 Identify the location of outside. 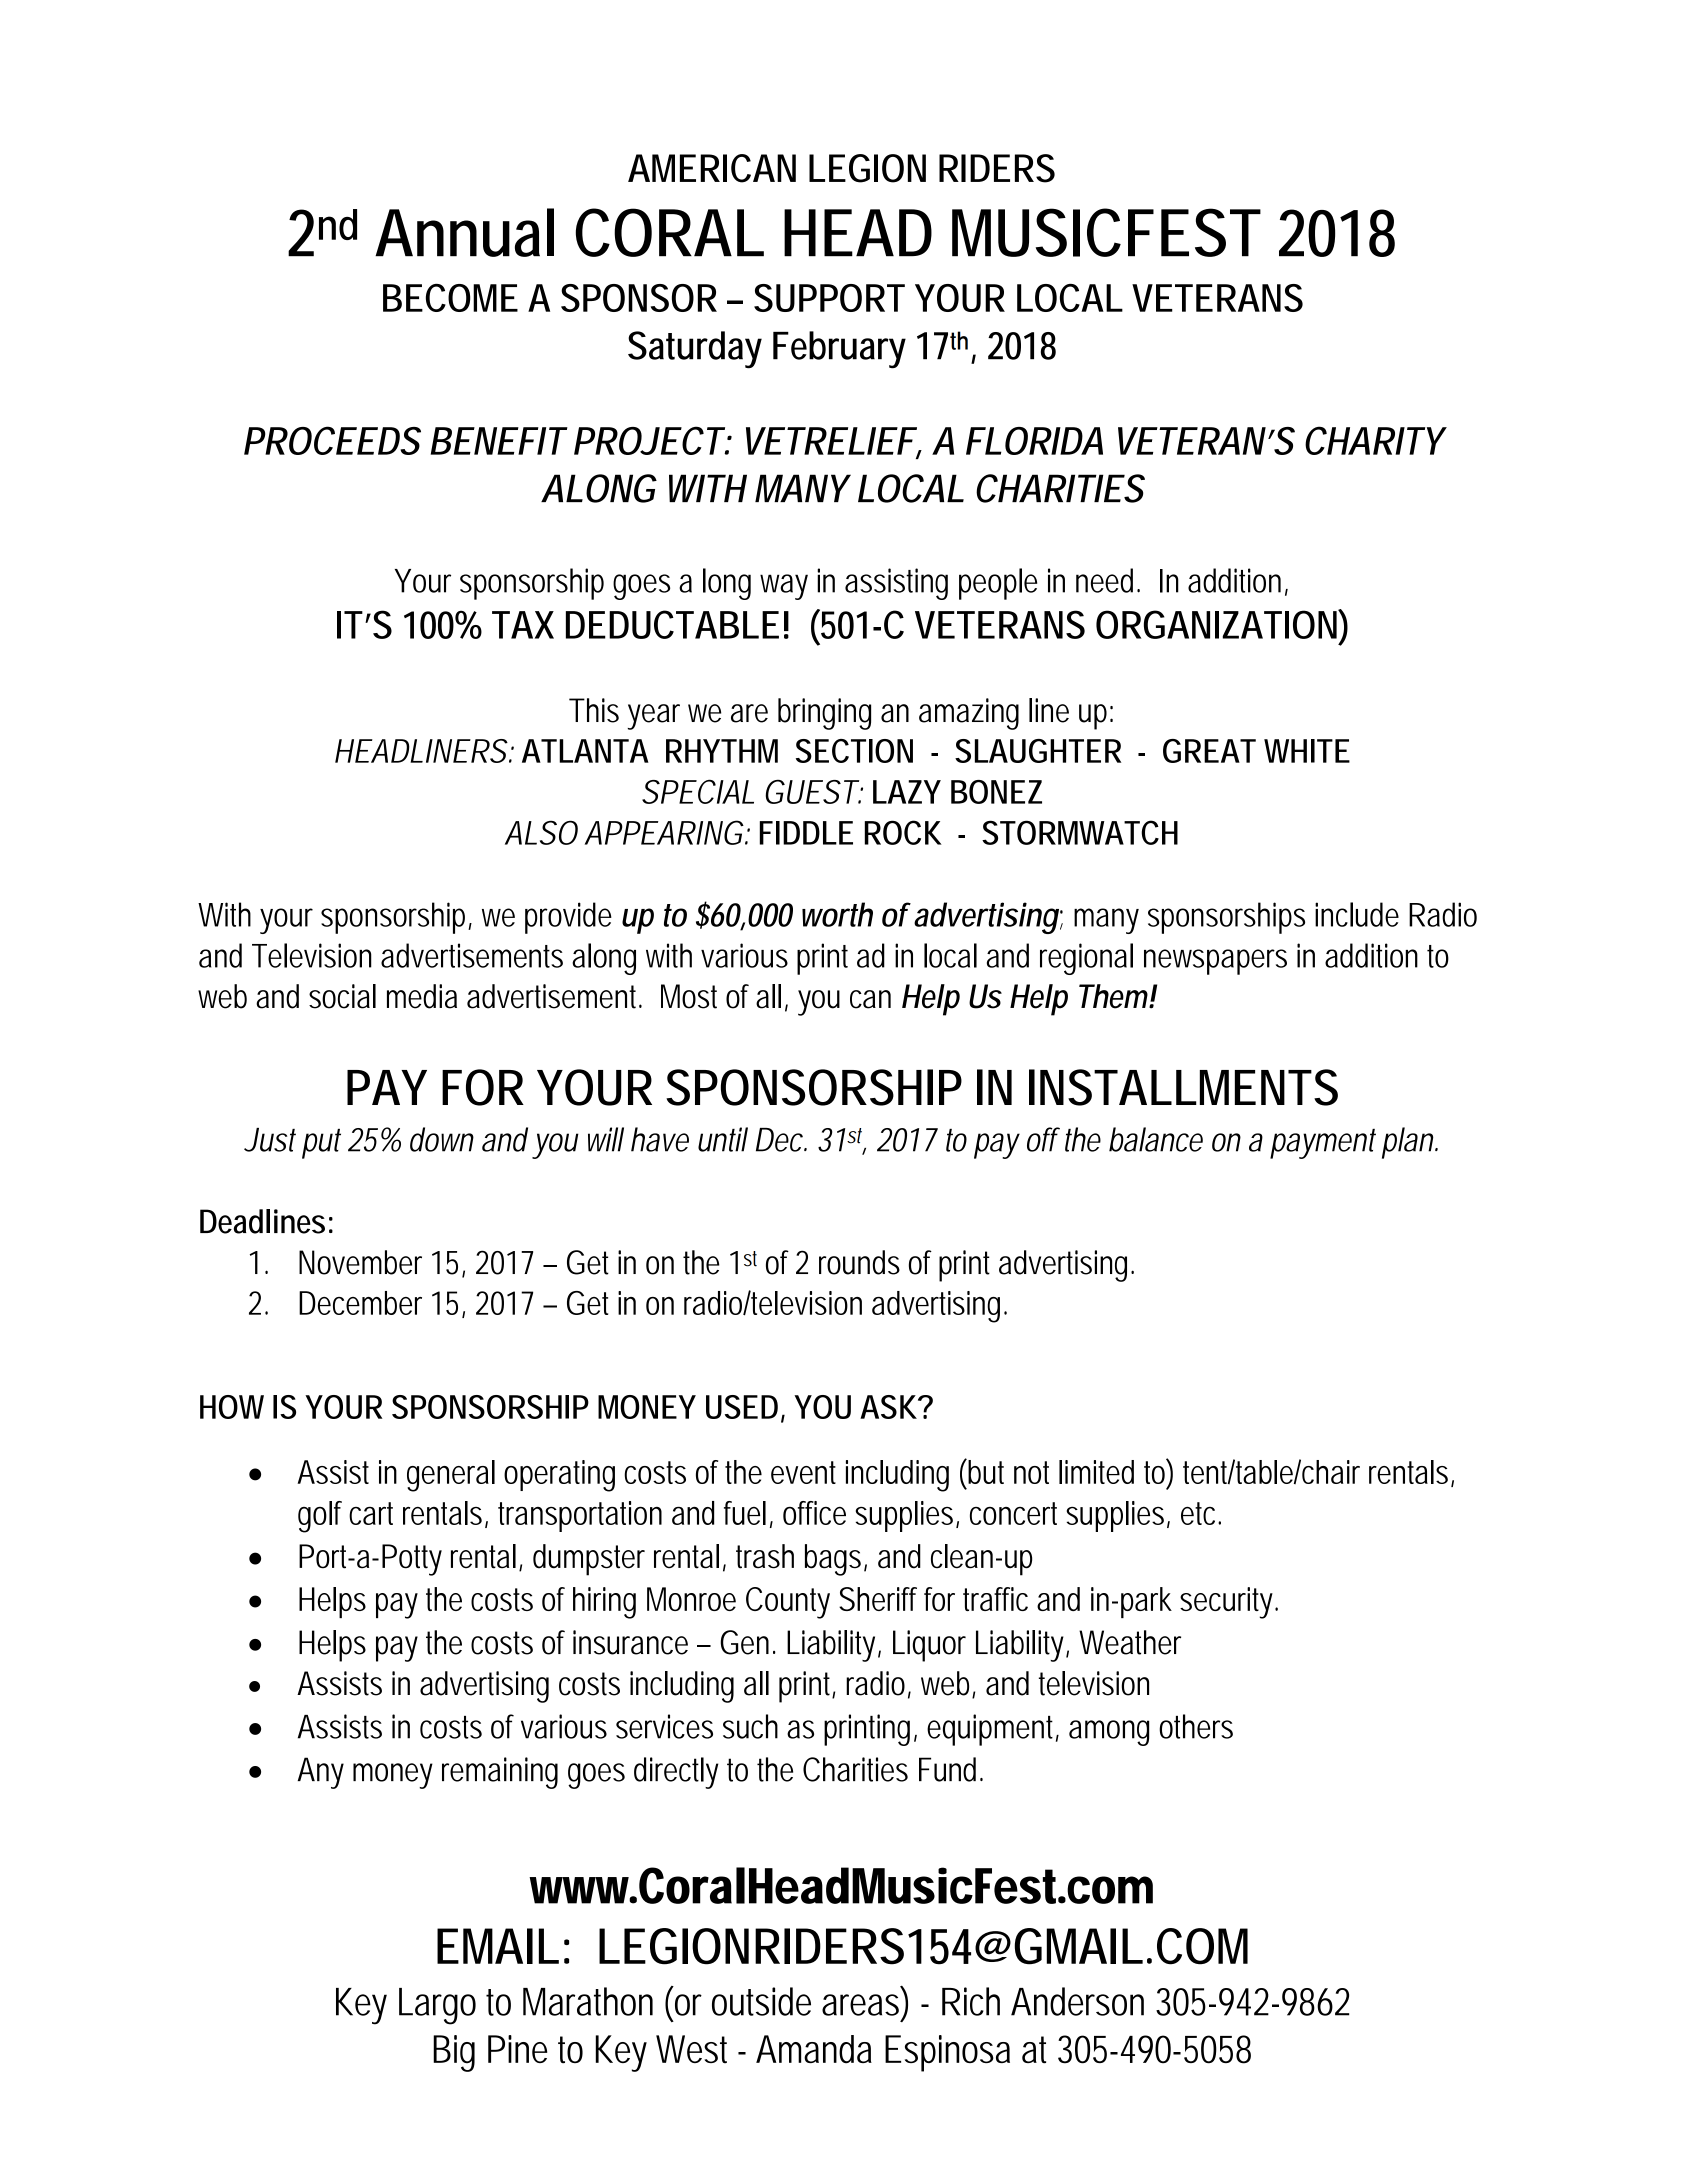
(761, 2001).
